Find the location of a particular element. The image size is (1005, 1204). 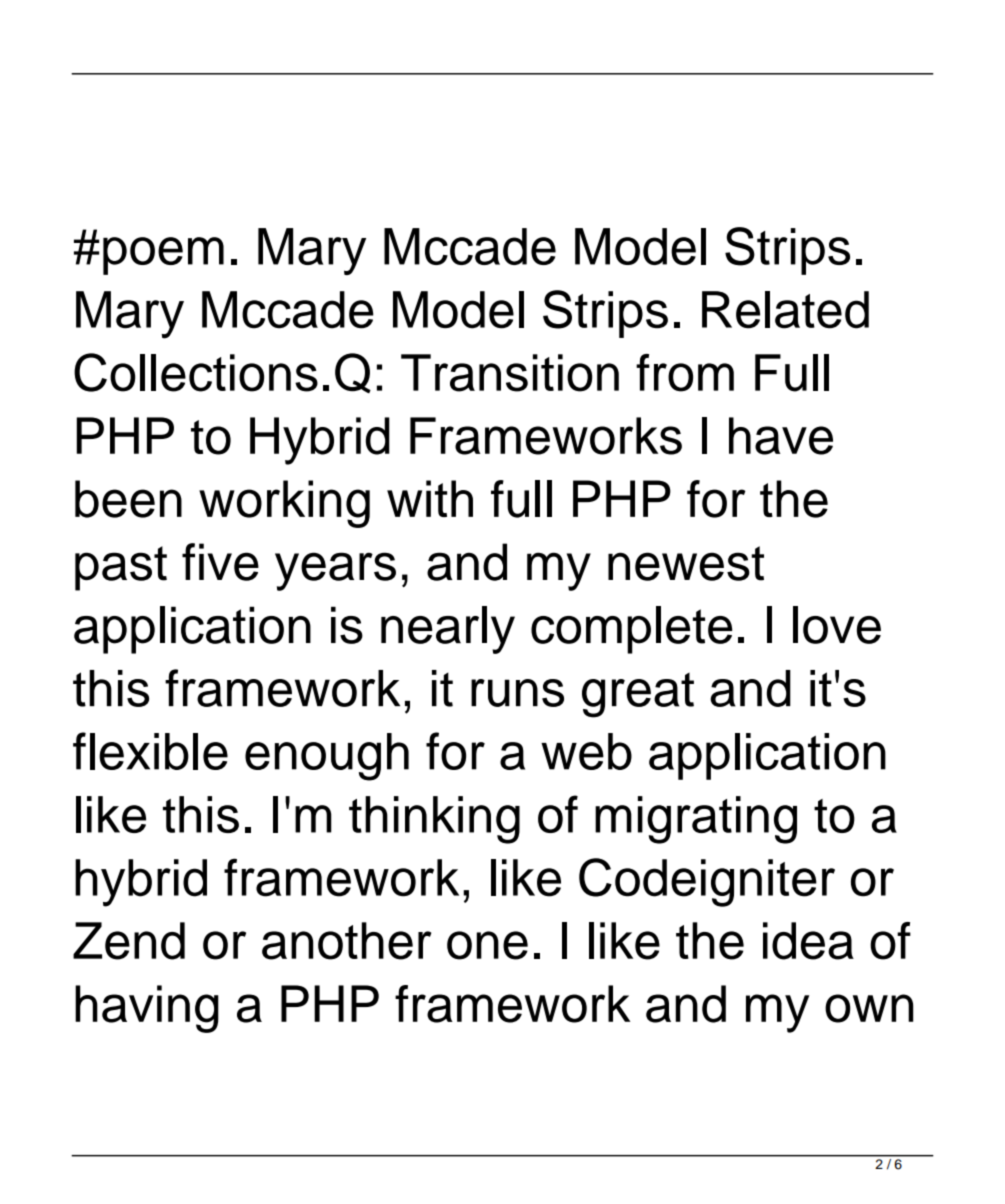

poem is located at coordinates (163, 256).
